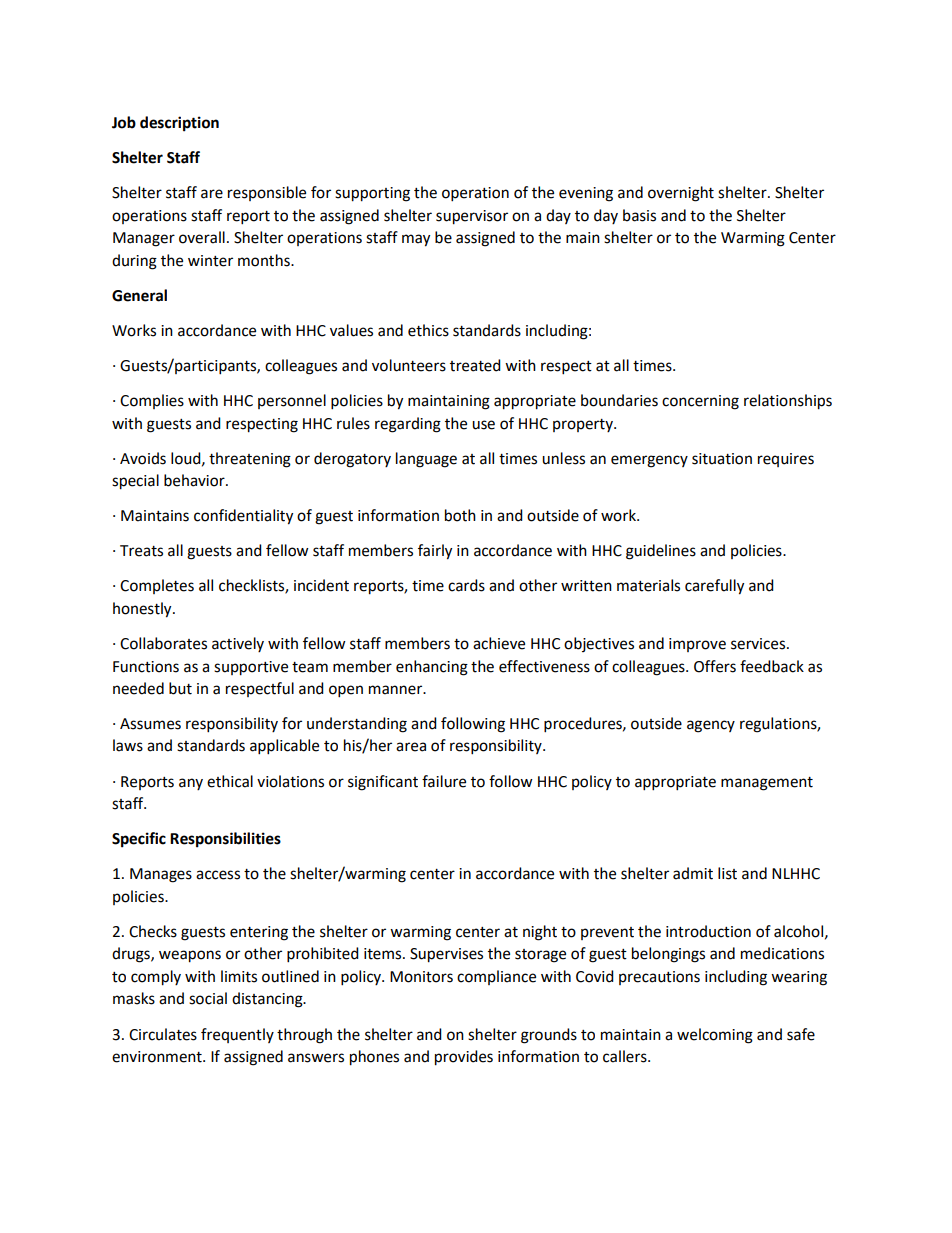 The height and width of the image is (1233, 952). Describe the element at coordinates (711, 726) in the image. I see `agency` at that location.
